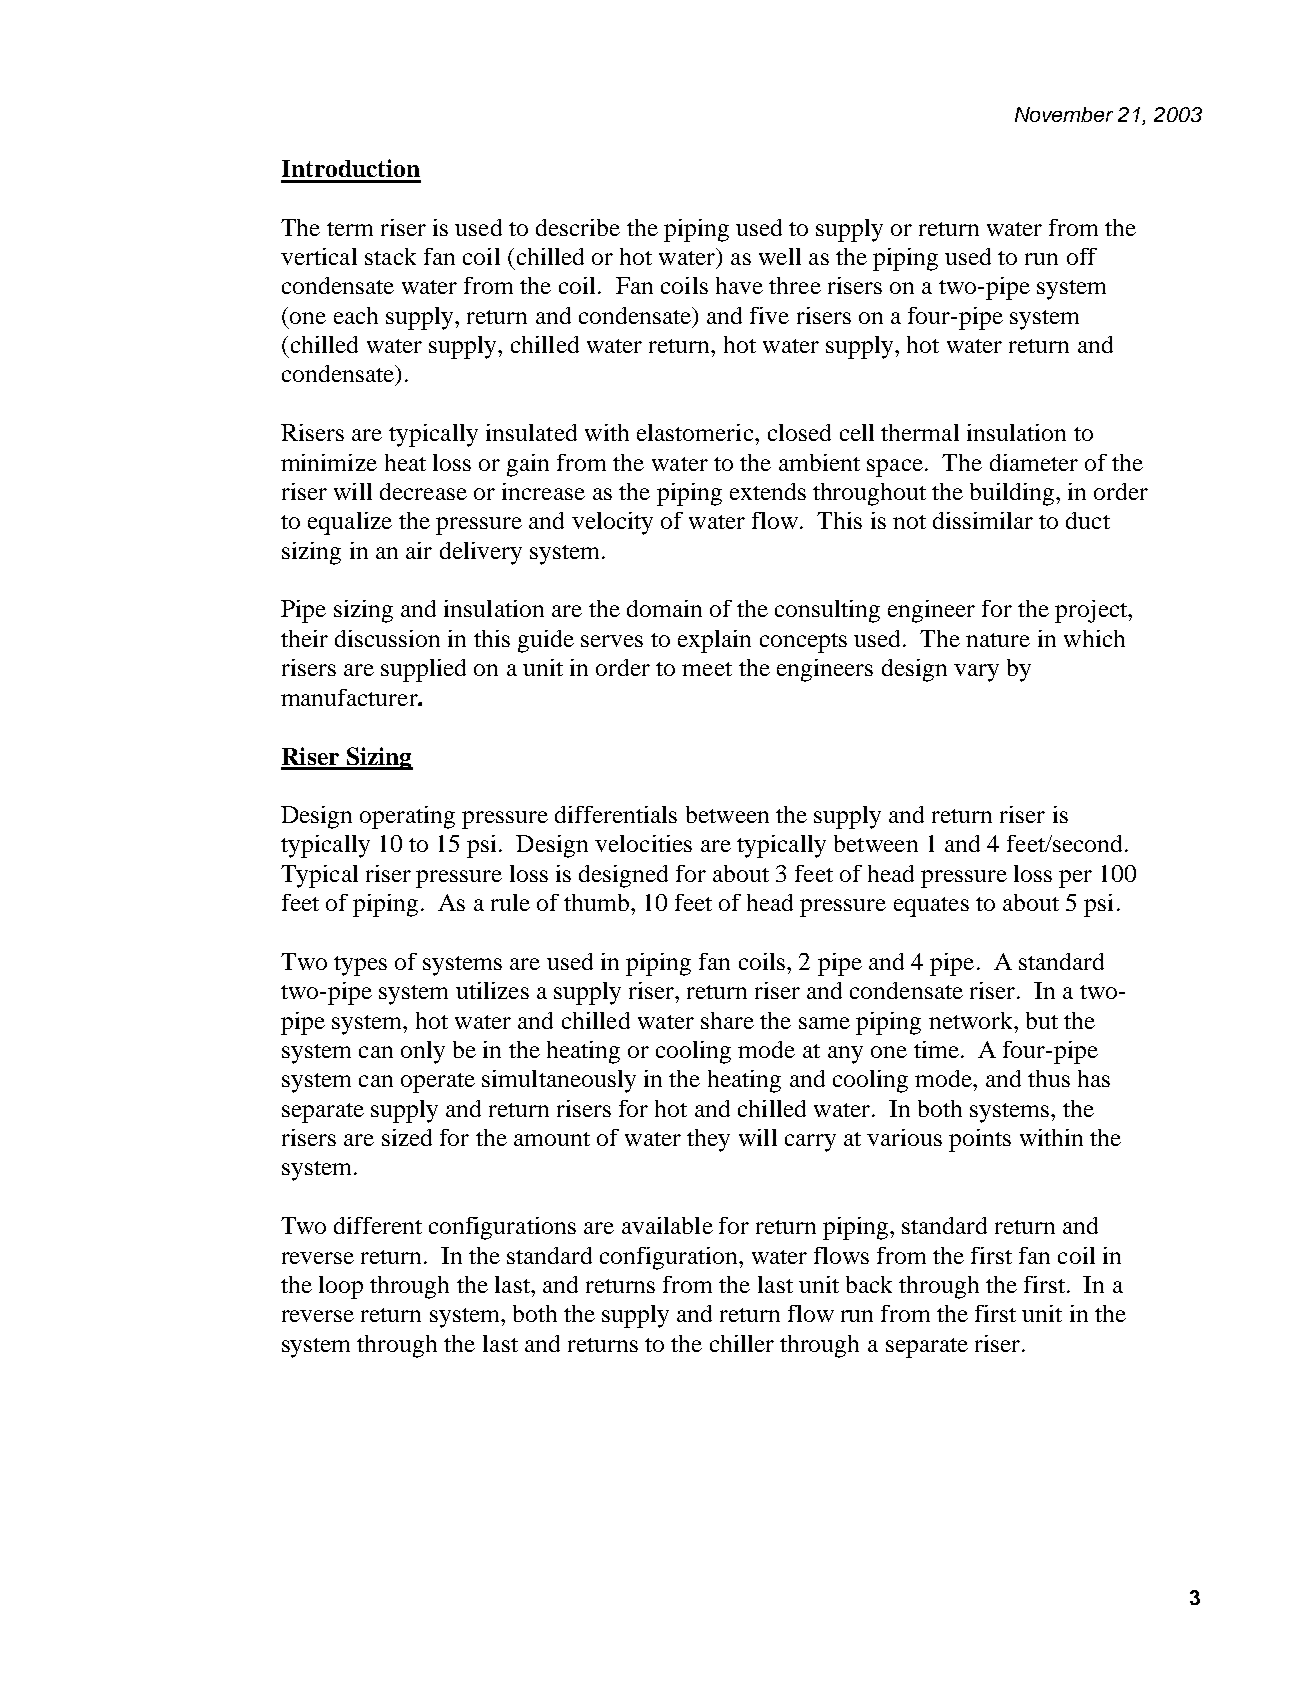 The height and width of the screenshot is (1686, 1303). Describe the element at coordinates (578, 227) in the screenshot. I see `describe` at that location.
